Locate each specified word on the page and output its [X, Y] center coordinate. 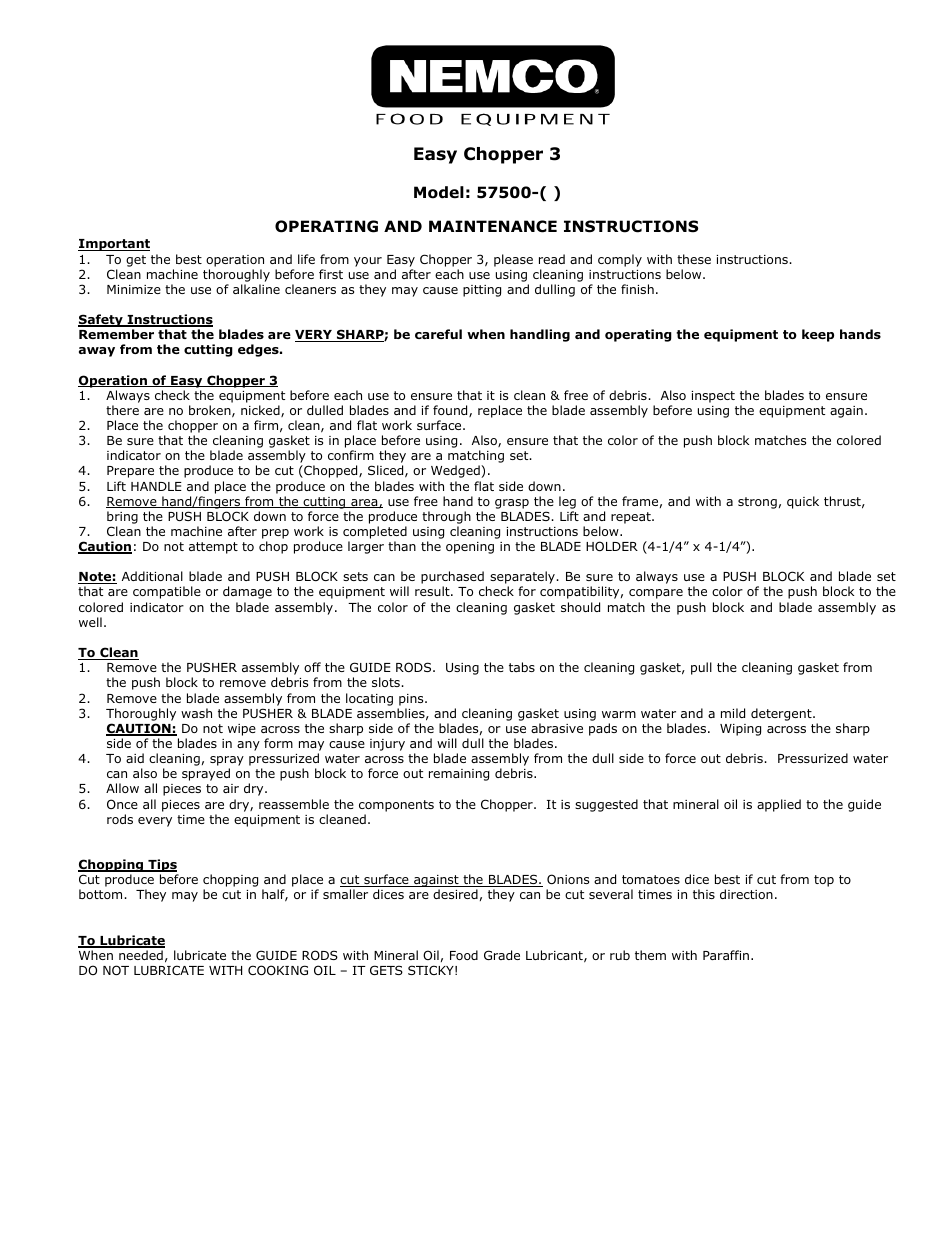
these [694, 259]
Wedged [456, 471]
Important [114, 245]
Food [464, 955]
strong [757, 503]
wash [196, 713]
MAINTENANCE [493, 226]
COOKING [278, 970]
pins [412, 700]
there [122, 410]
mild [733, 713]
